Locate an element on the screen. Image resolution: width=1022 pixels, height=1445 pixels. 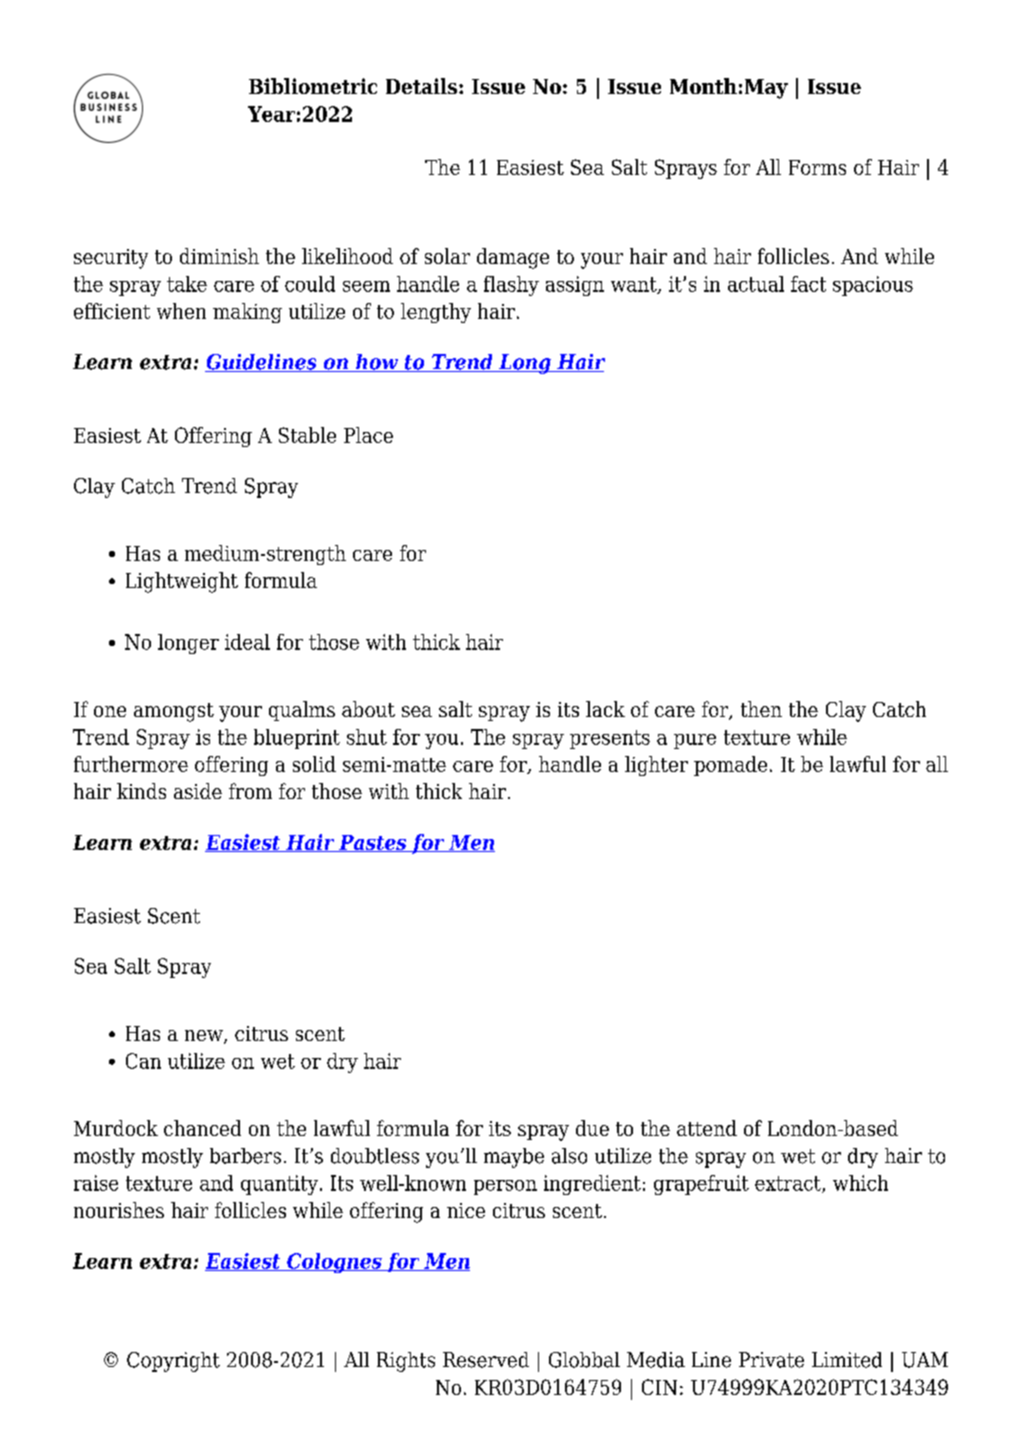
actual is located at coordinates (756, 284).
